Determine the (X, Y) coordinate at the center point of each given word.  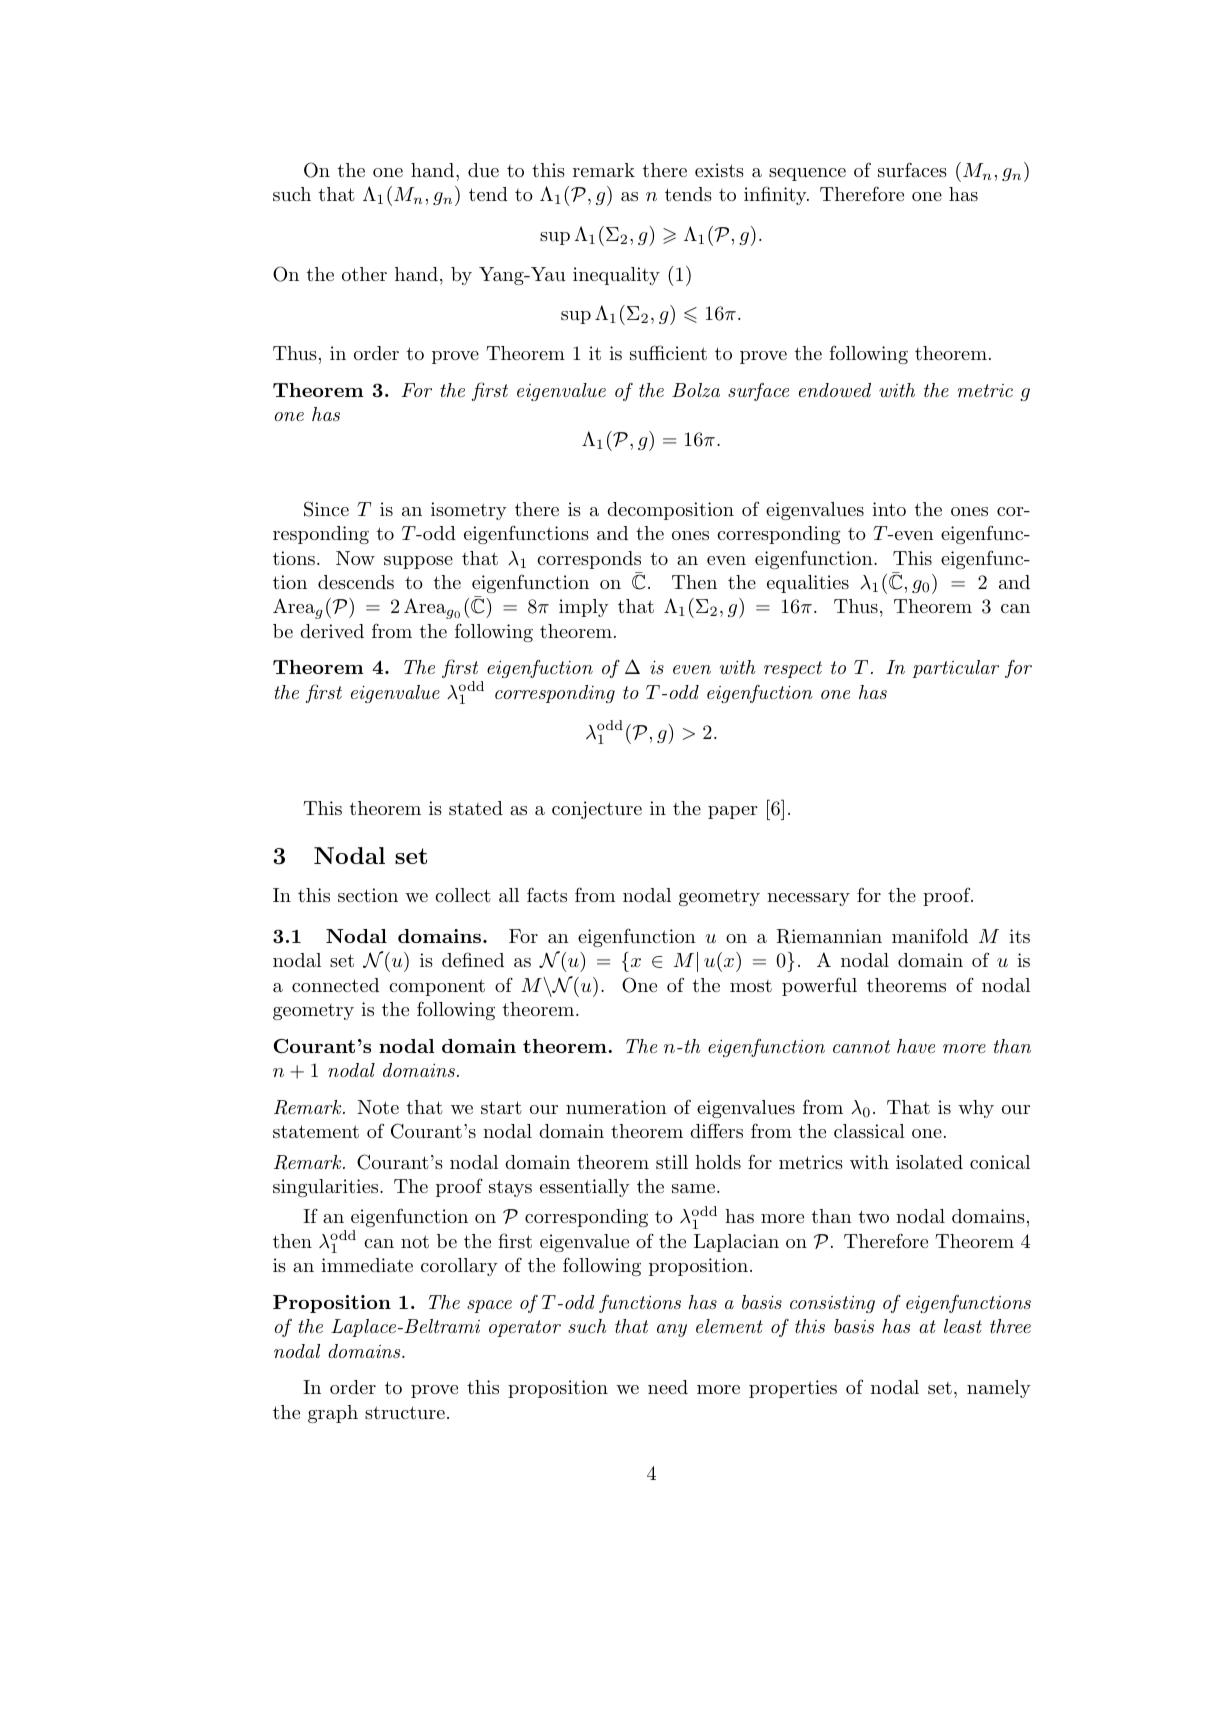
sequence (807, 174)
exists (719, 170)
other (364, 274)
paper (733, 812)
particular (955, 669)
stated (476, 808)
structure (405, 1412)
